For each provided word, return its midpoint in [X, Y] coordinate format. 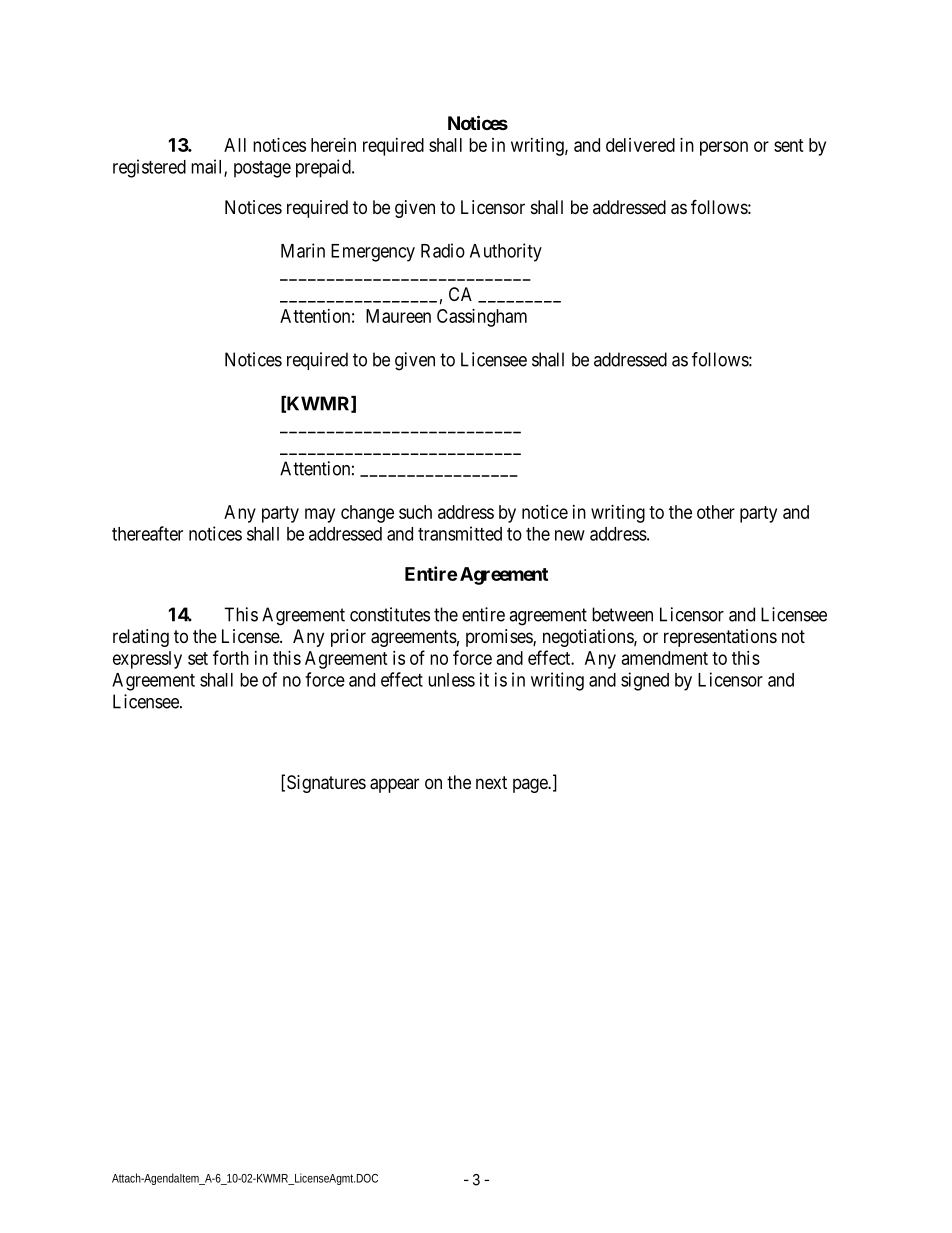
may [320, 515]
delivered [640, 145]
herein [333, 145]
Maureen [398, 316]
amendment [665, 658]
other [716, 512]
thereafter [147, 533]
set [198, 658]
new [570, 535]
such [415, 512]
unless [451, 680]
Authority [506, 252]
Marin [303, 250]
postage [262, 169]
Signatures [326, 784]
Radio [443, 250]
